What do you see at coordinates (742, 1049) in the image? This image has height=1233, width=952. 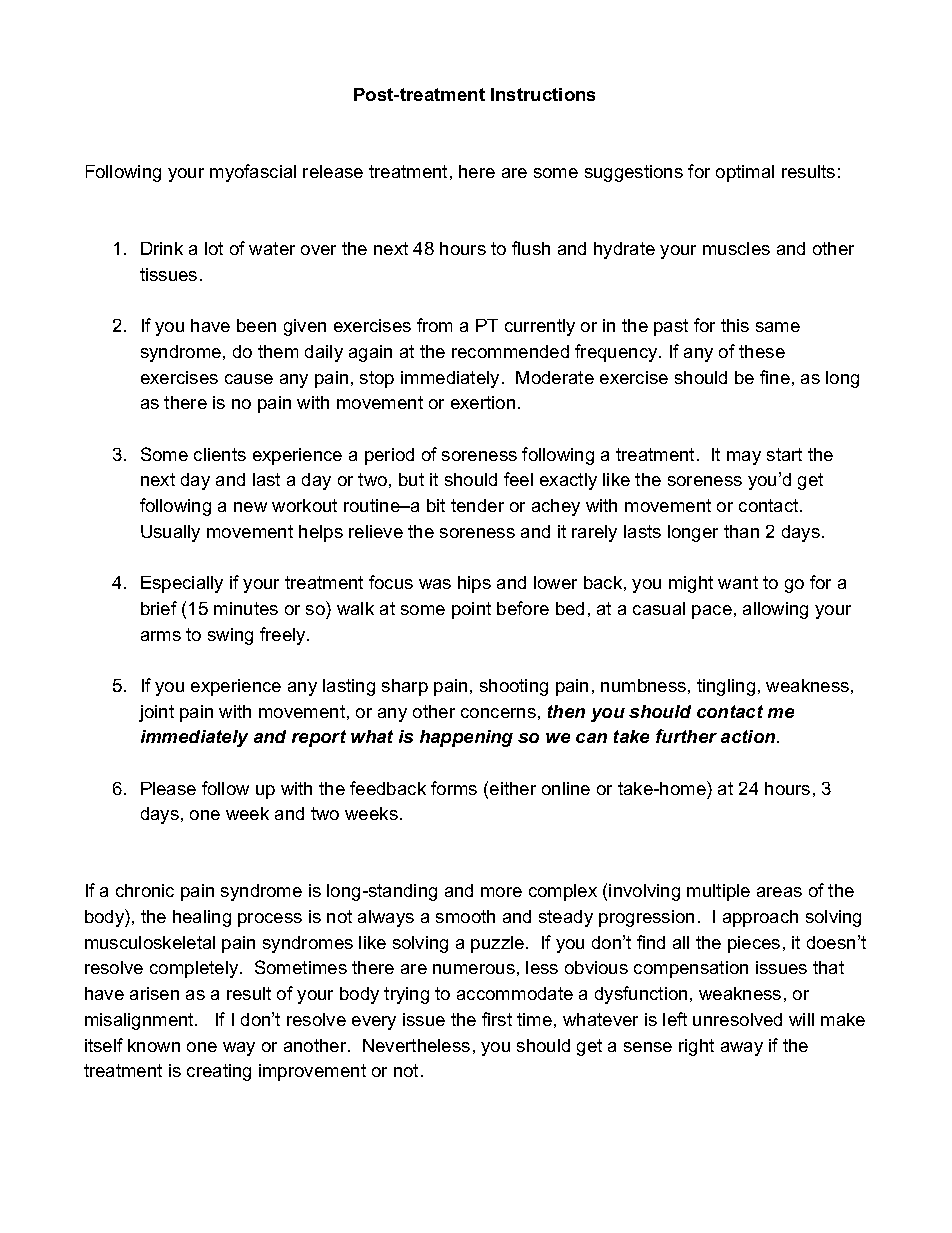 I see `away` at bounding box center [742, 1049].
